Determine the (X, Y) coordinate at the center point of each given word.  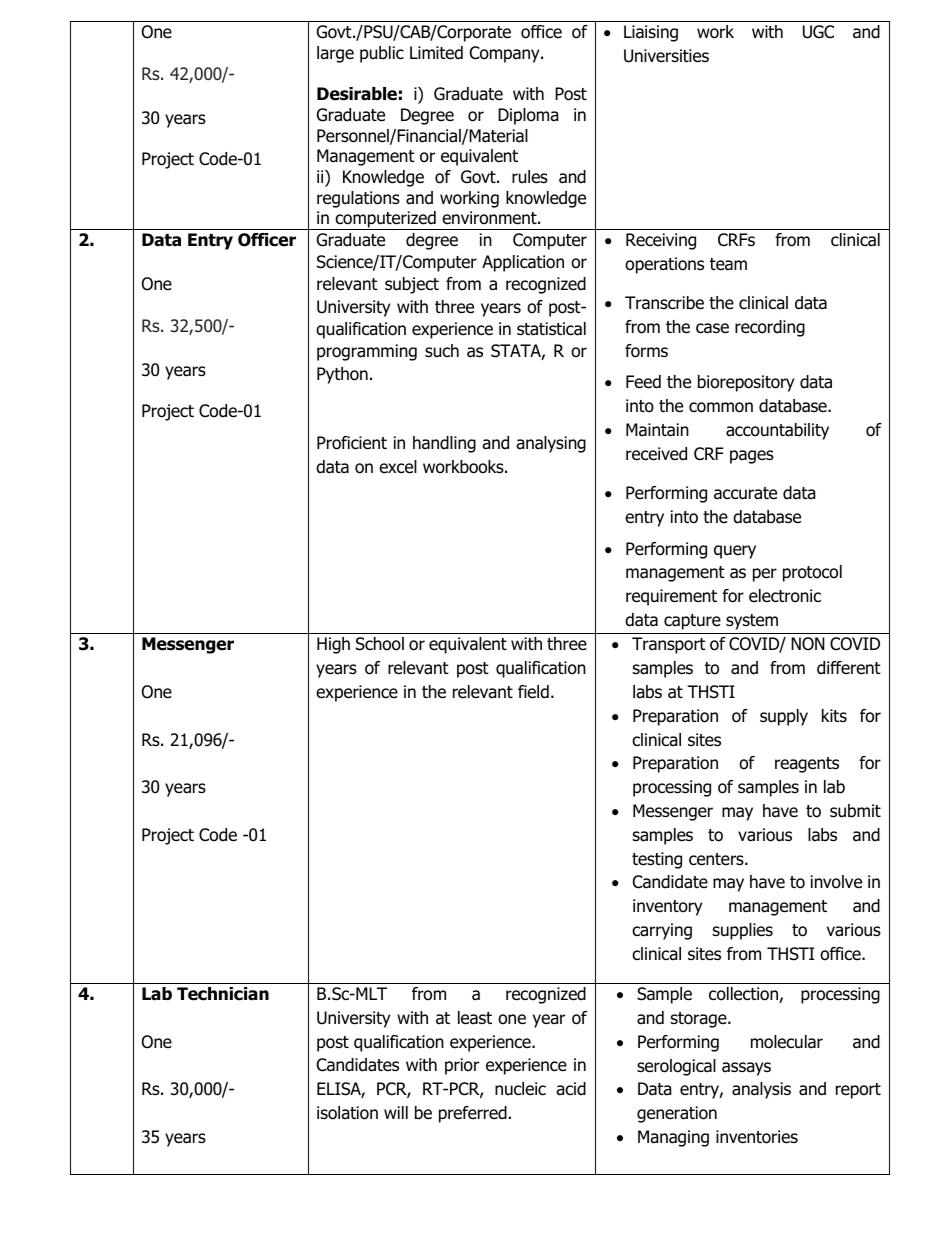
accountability (777, 431)
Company (506, 54)
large (335, 54)
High (333, 645)
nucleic (520, 1089)
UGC (818, 32)
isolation (347, 1113)
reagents (807, 765)
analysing (551, 444)
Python (342, 375)
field (533, 692)
